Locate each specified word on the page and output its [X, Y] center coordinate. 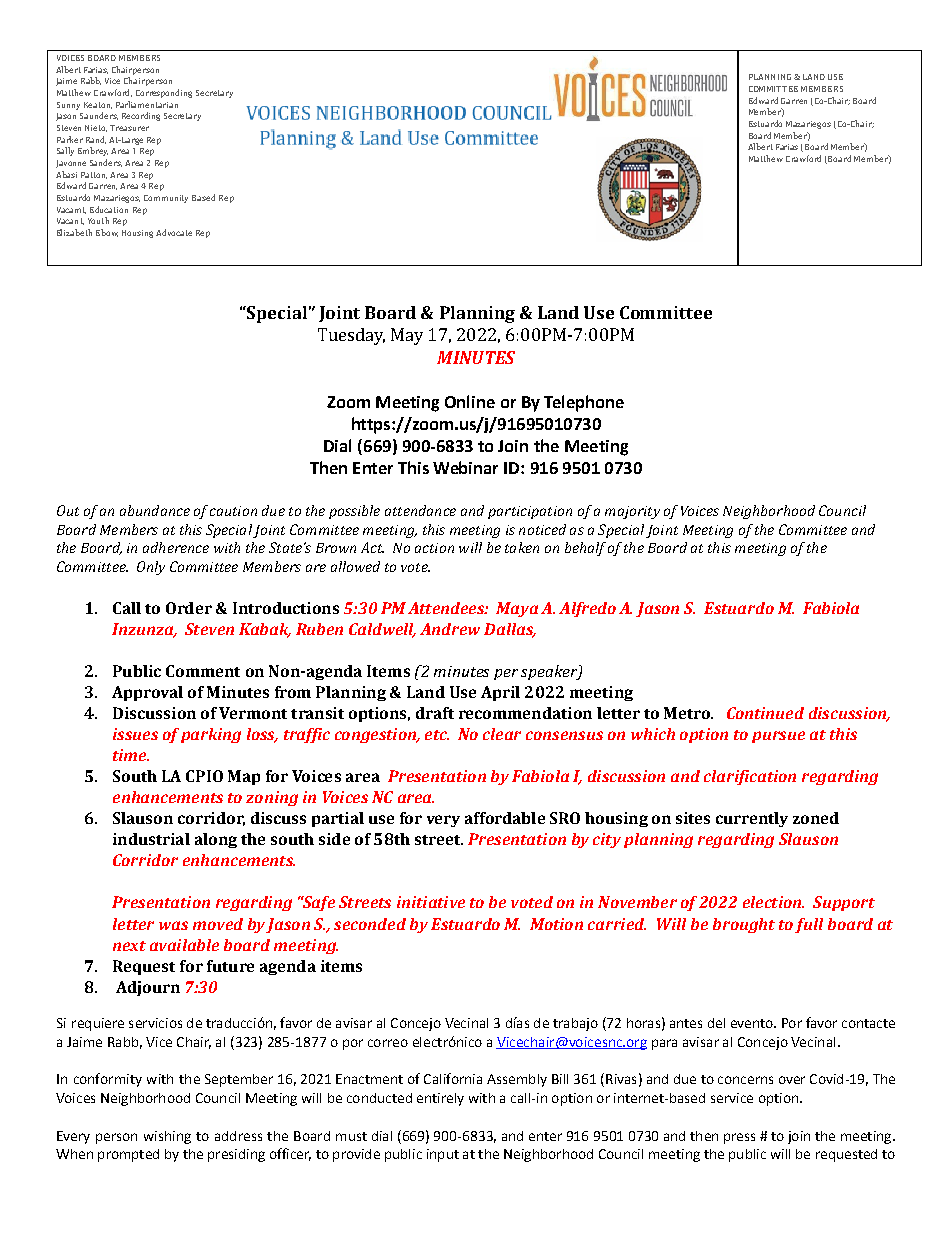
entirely [440, 1099]
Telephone [584, 403]
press [739, 1138]
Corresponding [164, 93]
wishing [167, 1137]
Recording [141, 116]
